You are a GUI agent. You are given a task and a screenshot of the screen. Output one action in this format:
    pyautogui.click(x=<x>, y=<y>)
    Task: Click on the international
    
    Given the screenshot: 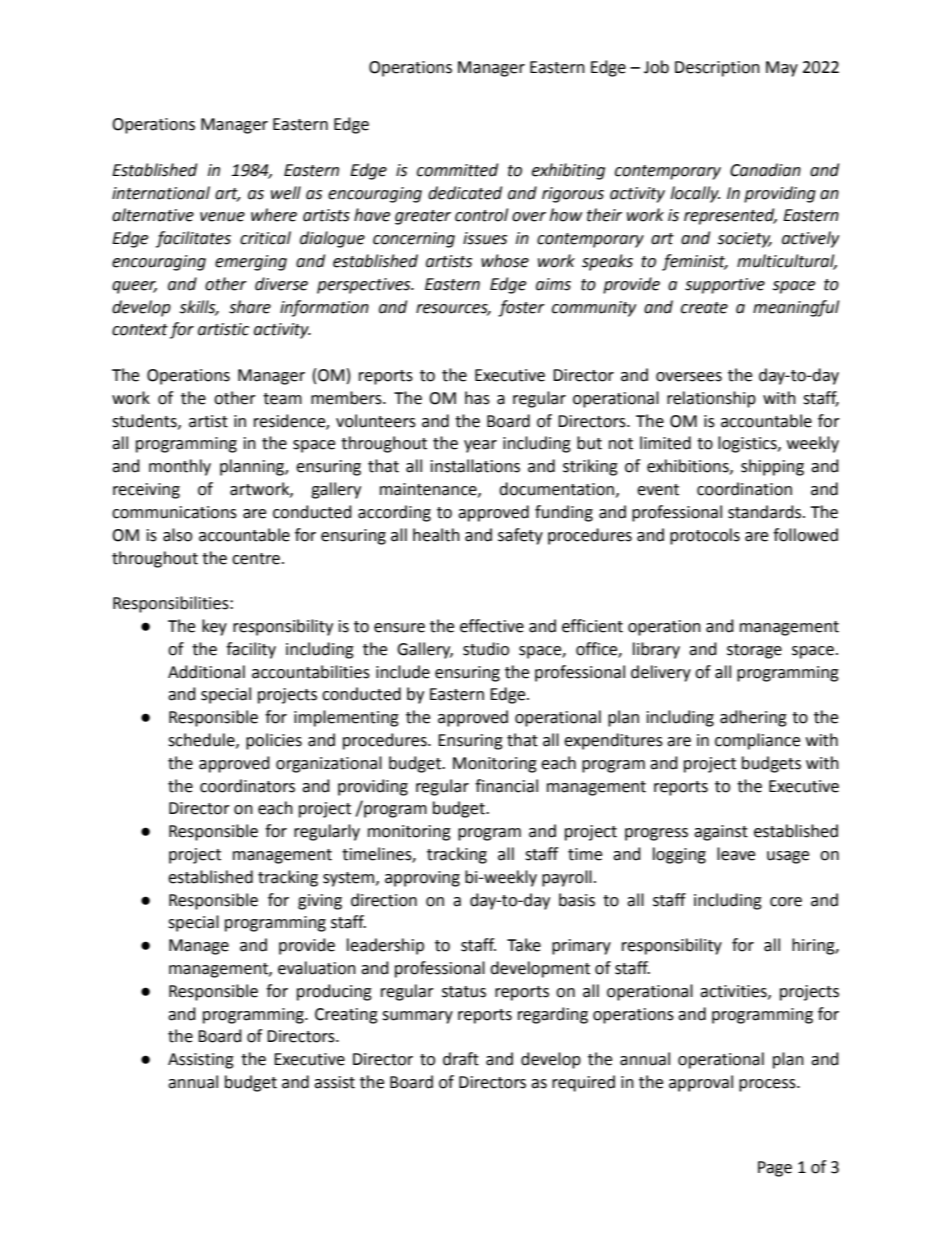 What is the action you would take?
    pyautogui.click(x=161, y=193)
